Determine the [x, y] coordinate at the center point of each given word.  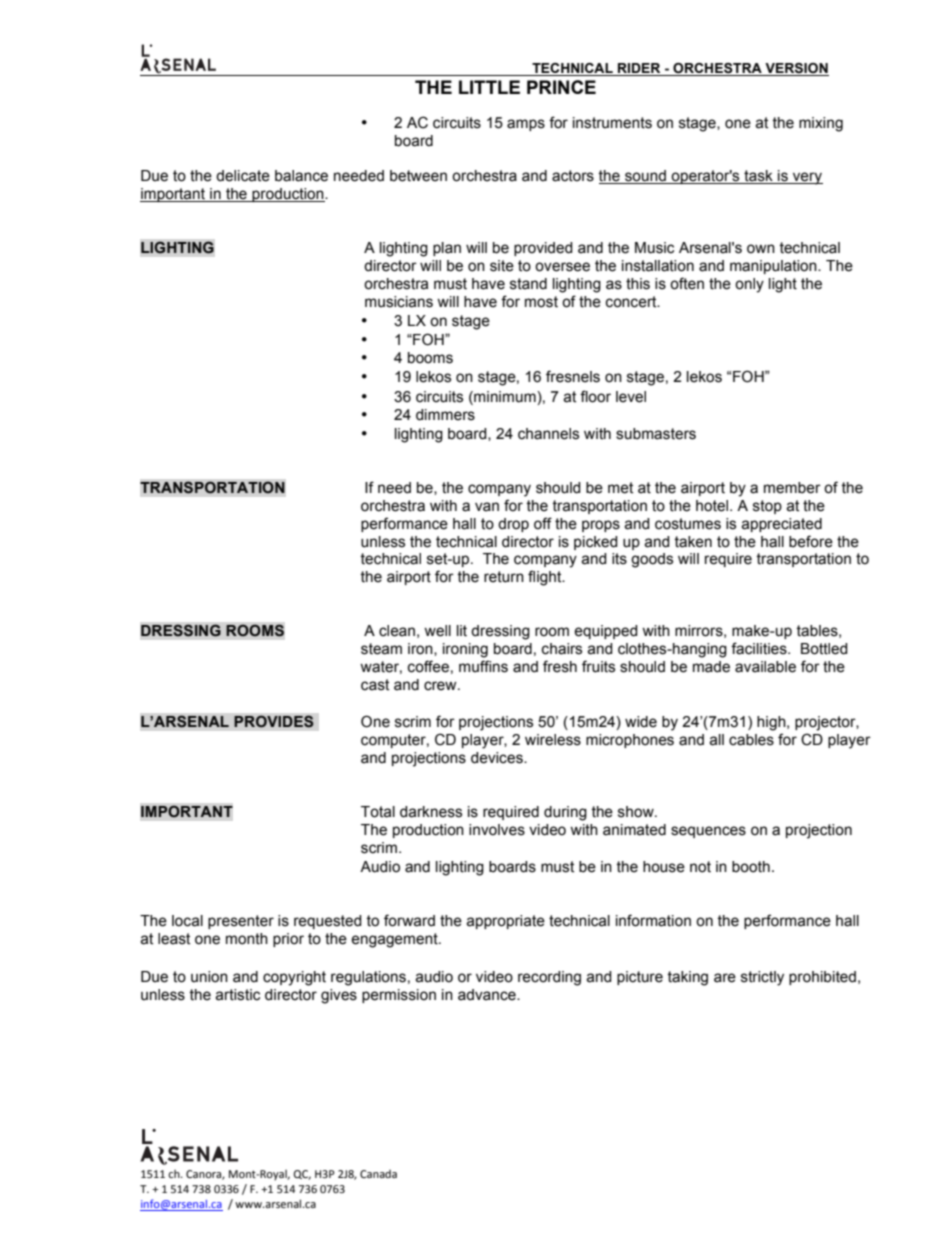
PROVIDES [274, 721]
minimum [505, 397]
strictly [762, 978]
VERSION [796, 69]
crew [441, 686]
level [631, 397]
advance [488, 995]
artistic [237, 995]
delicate [243, 176]
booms [430, 358]
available [765, 667]
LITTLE [489, 87]
